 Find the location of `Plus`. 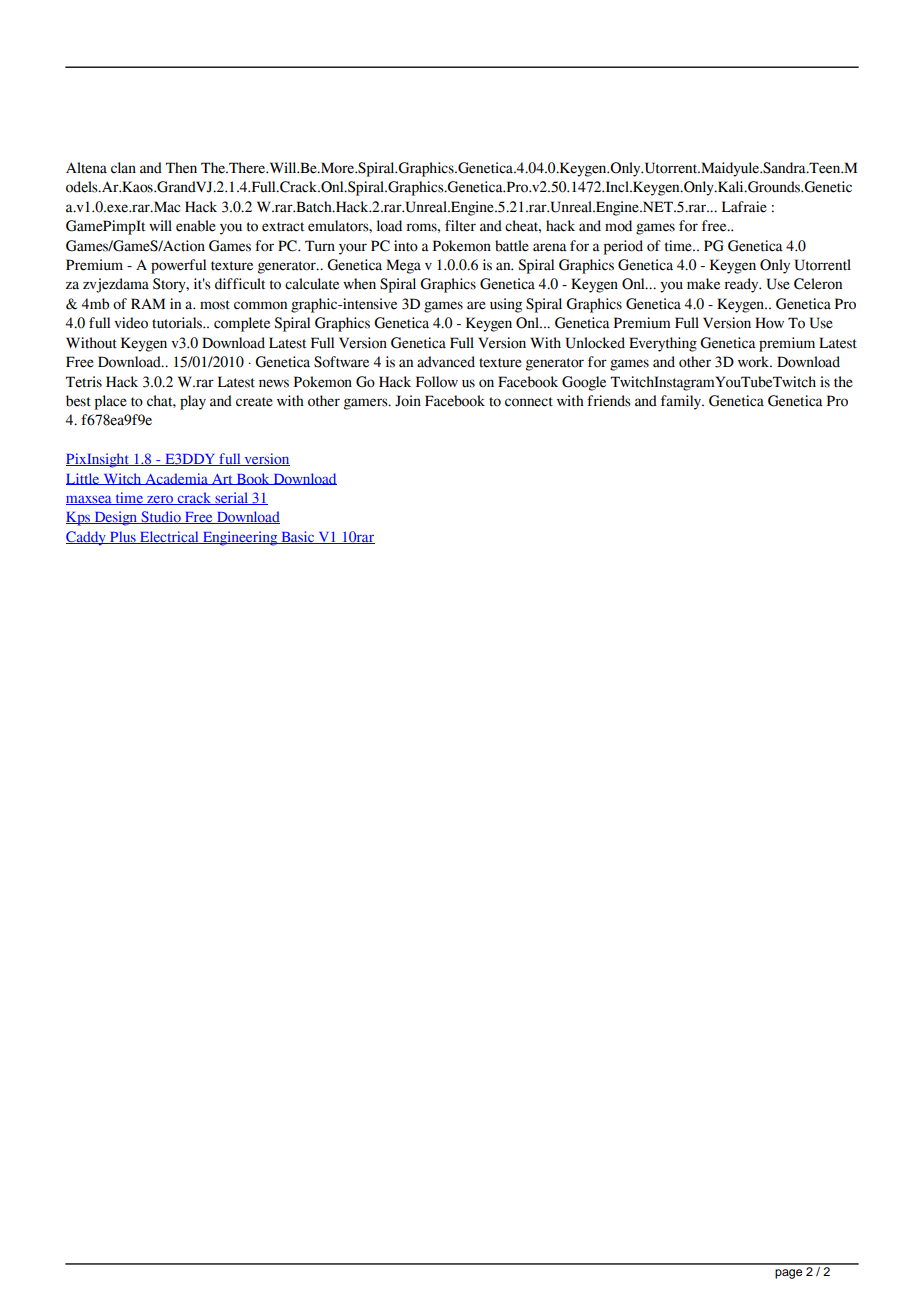

Plus is located at coordinates (123, 537).
